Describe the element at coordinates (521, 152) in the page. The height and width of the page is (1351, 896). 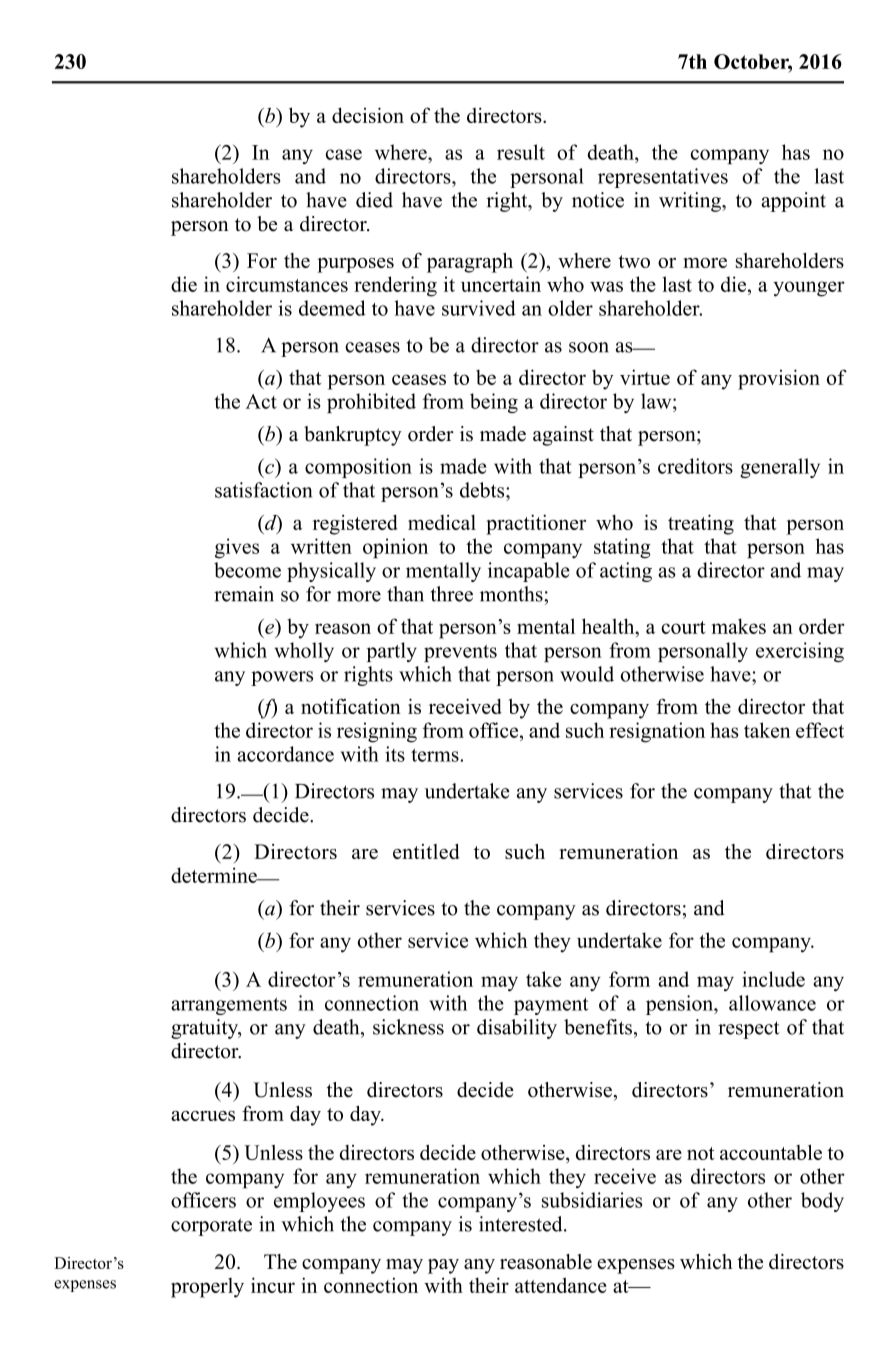
I see `result` at that location.
